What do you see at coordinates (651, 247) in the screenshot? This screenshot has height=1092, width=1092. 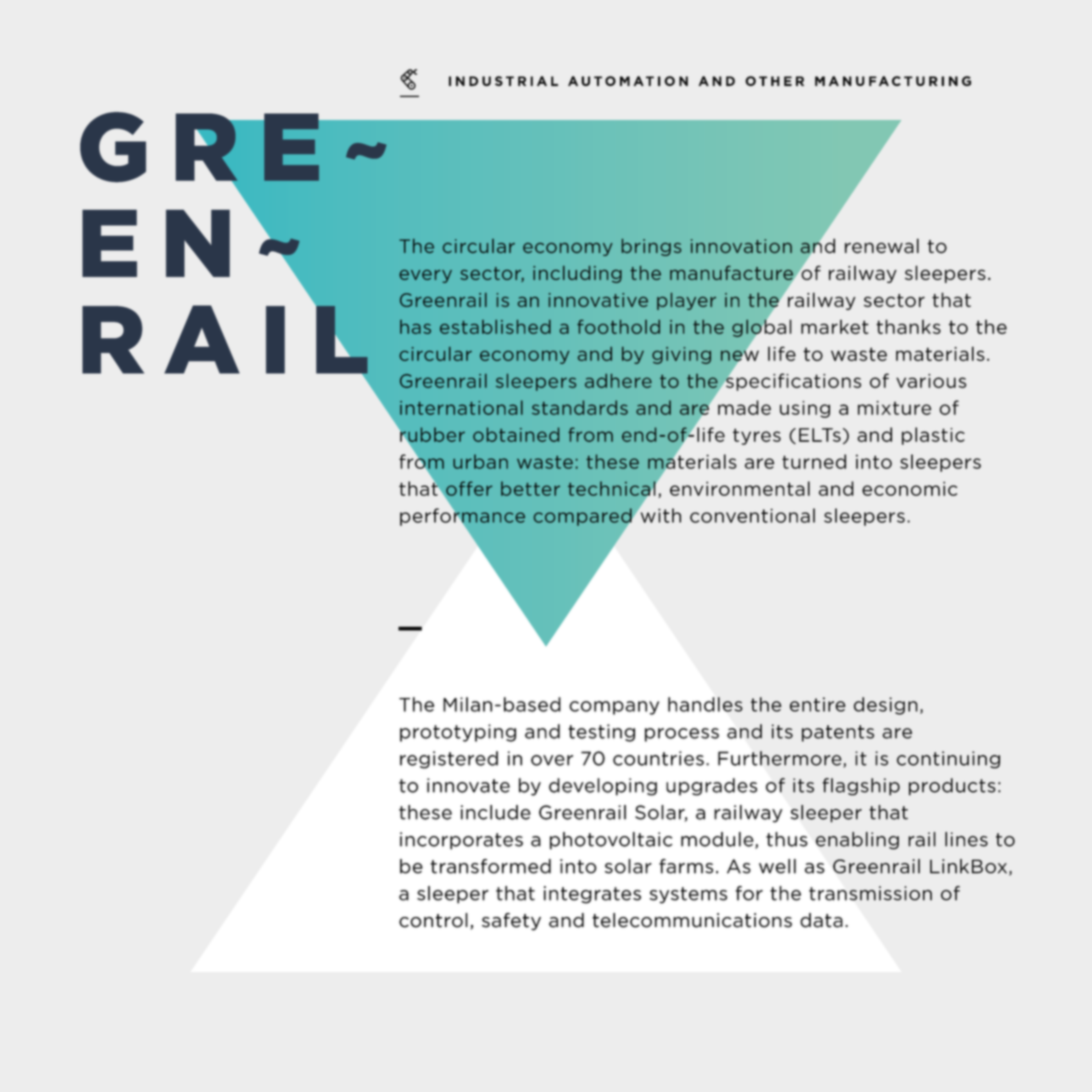 I see `brings` at bounding box center [651, 247].
